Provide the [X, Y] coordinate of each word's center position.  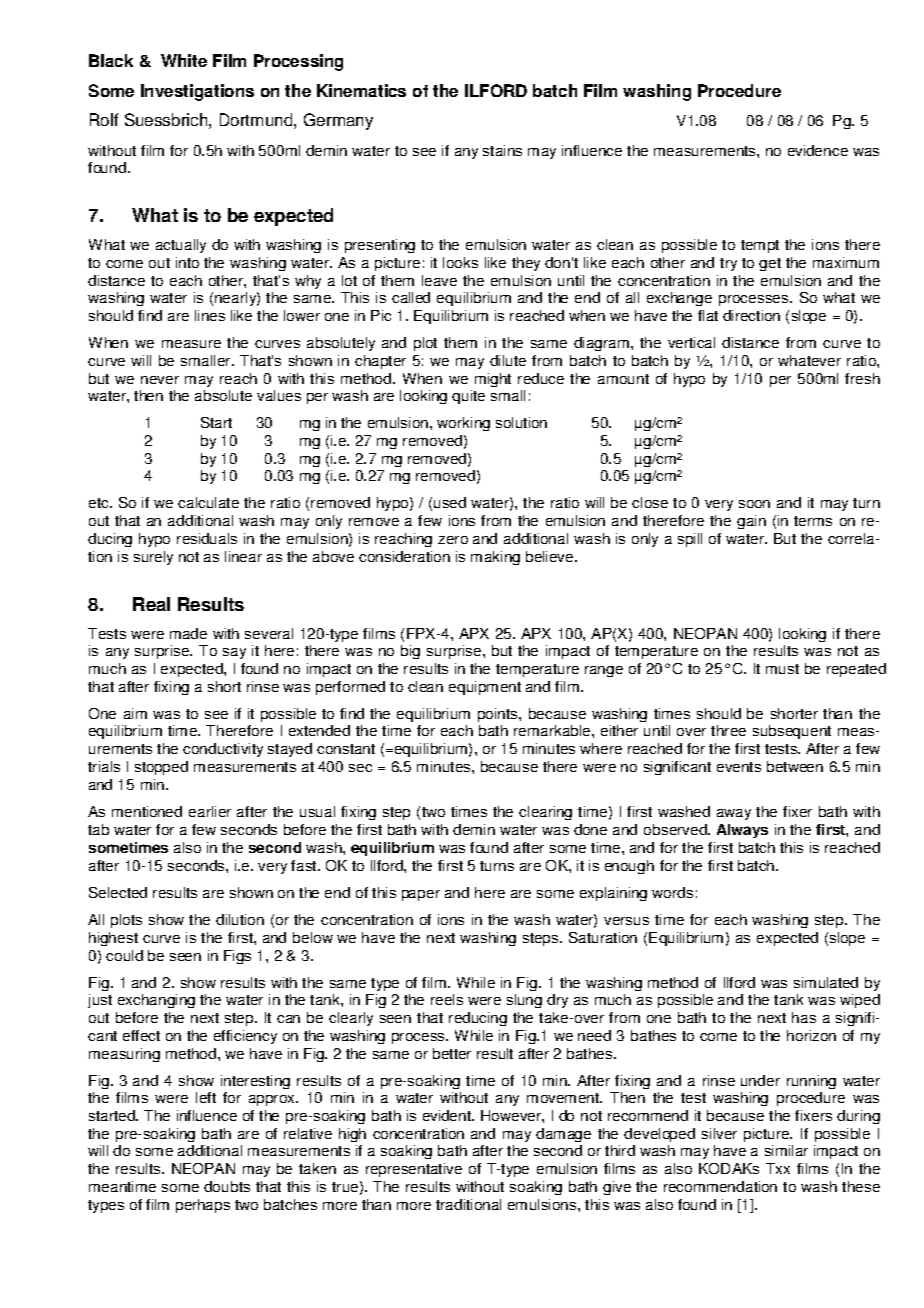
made [188, 633]
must [782, 669]
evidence [818, 150]
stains [502, 150]
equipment [485, 688]
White [184, 60]
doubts [227, 1186]
